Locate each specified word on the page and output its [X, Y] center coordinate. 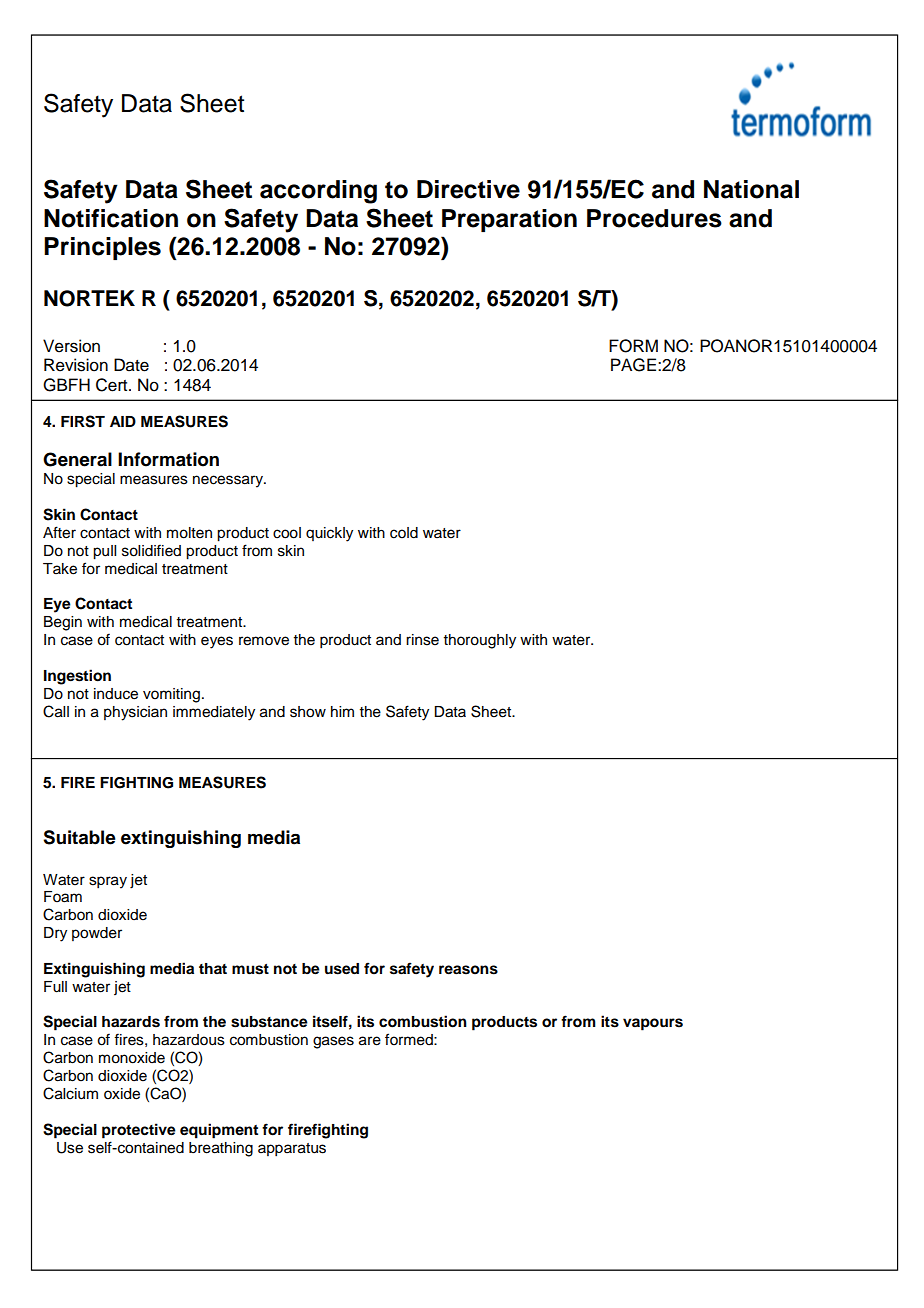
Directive [468, 189]
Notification [111, 218]
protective [139, 1131]
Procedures [654, 218]
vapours [653, 1024]
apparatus [292, 1150]
